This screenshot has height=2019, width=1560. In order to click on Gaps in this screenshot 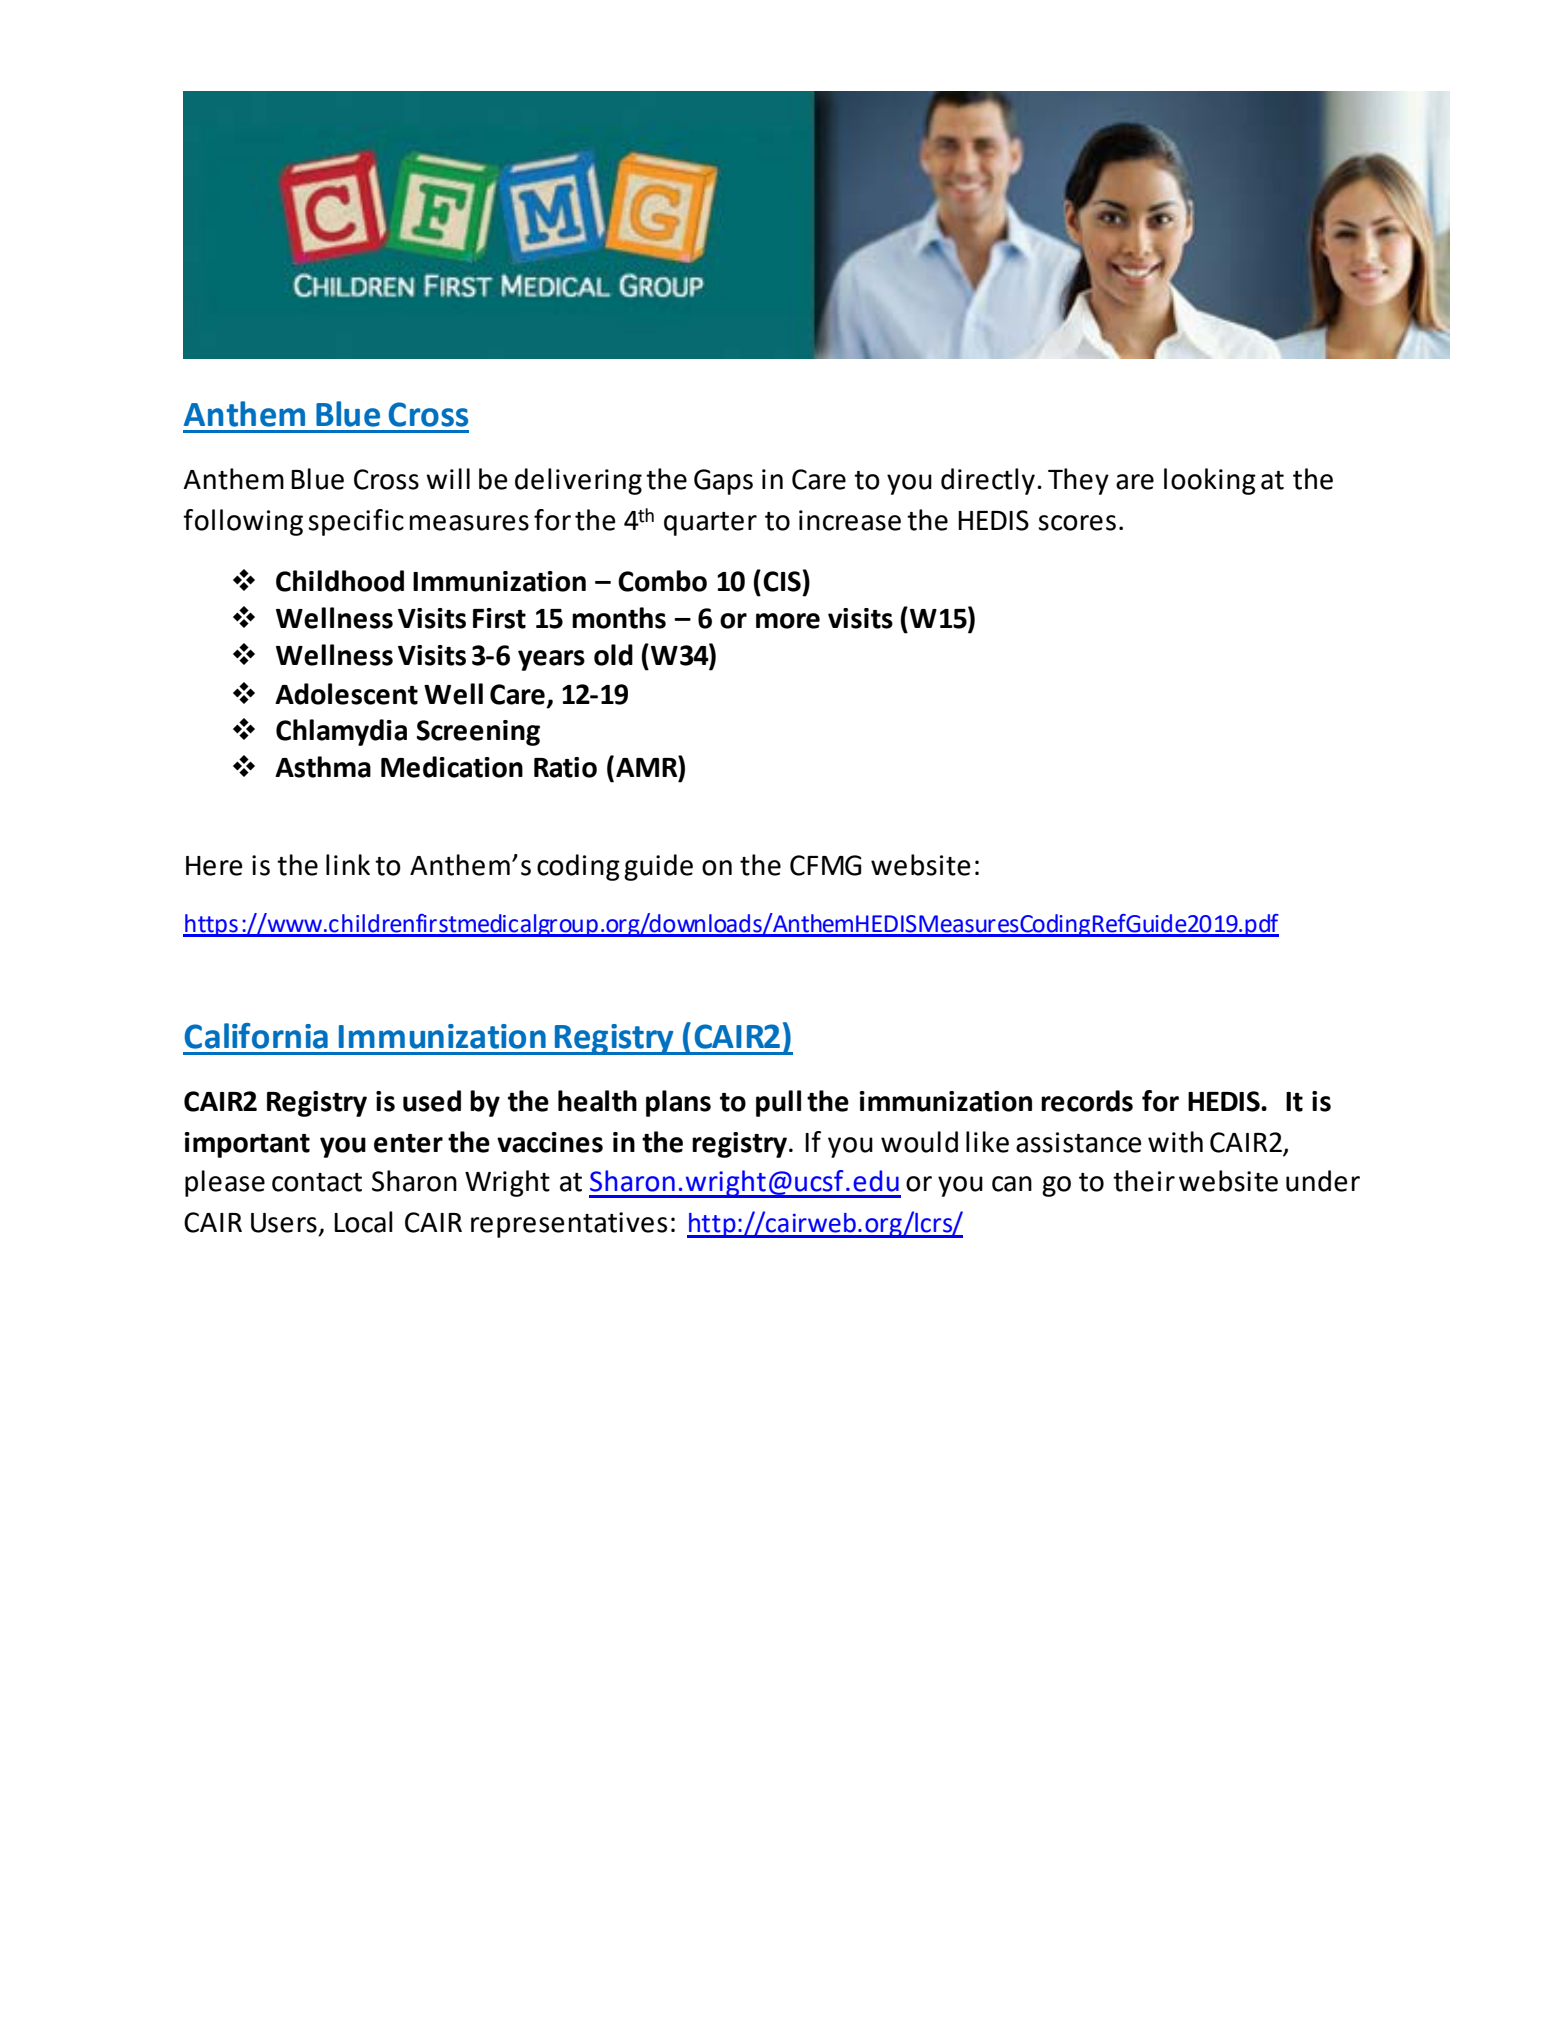, I will do `click(723, 482)`.
